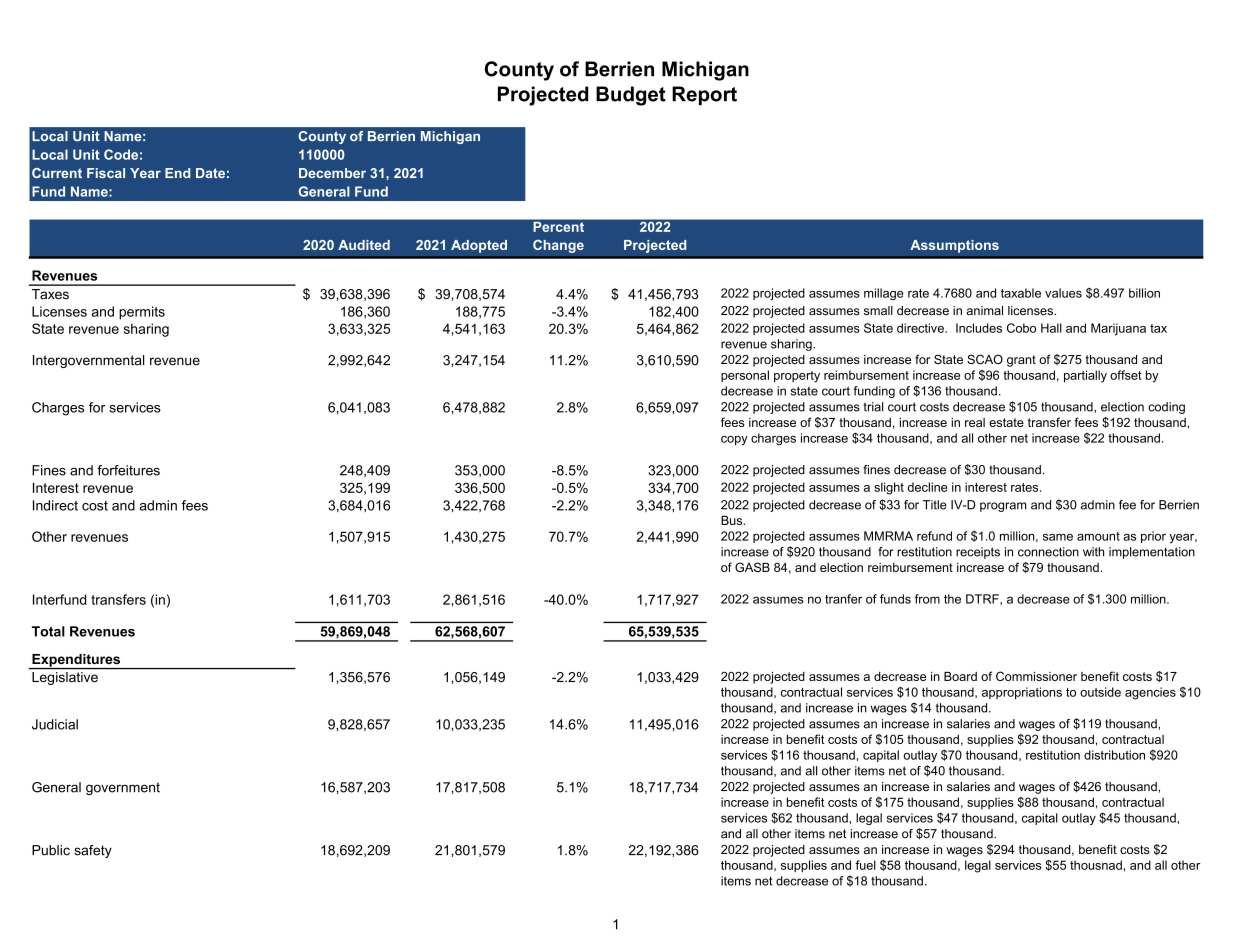 The image size is (1233, 952). Describe the element at coordinates (93, 851) in the document. I see `safety` at that location.
